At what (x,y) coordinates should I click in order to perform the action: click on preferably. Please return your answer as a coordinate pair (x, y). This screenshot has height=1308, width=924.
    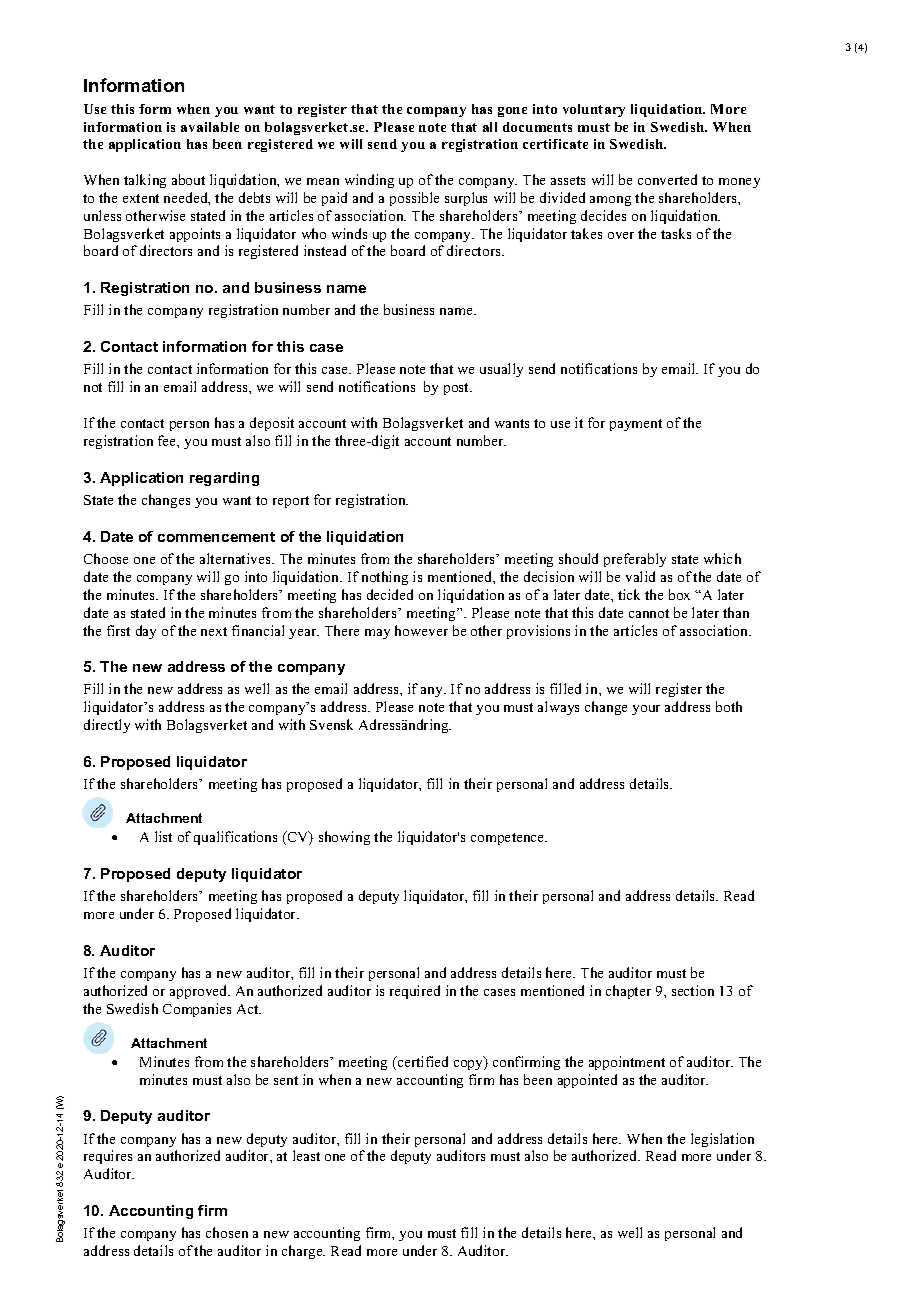
    Looking at the image, I should click on (635, 560).
